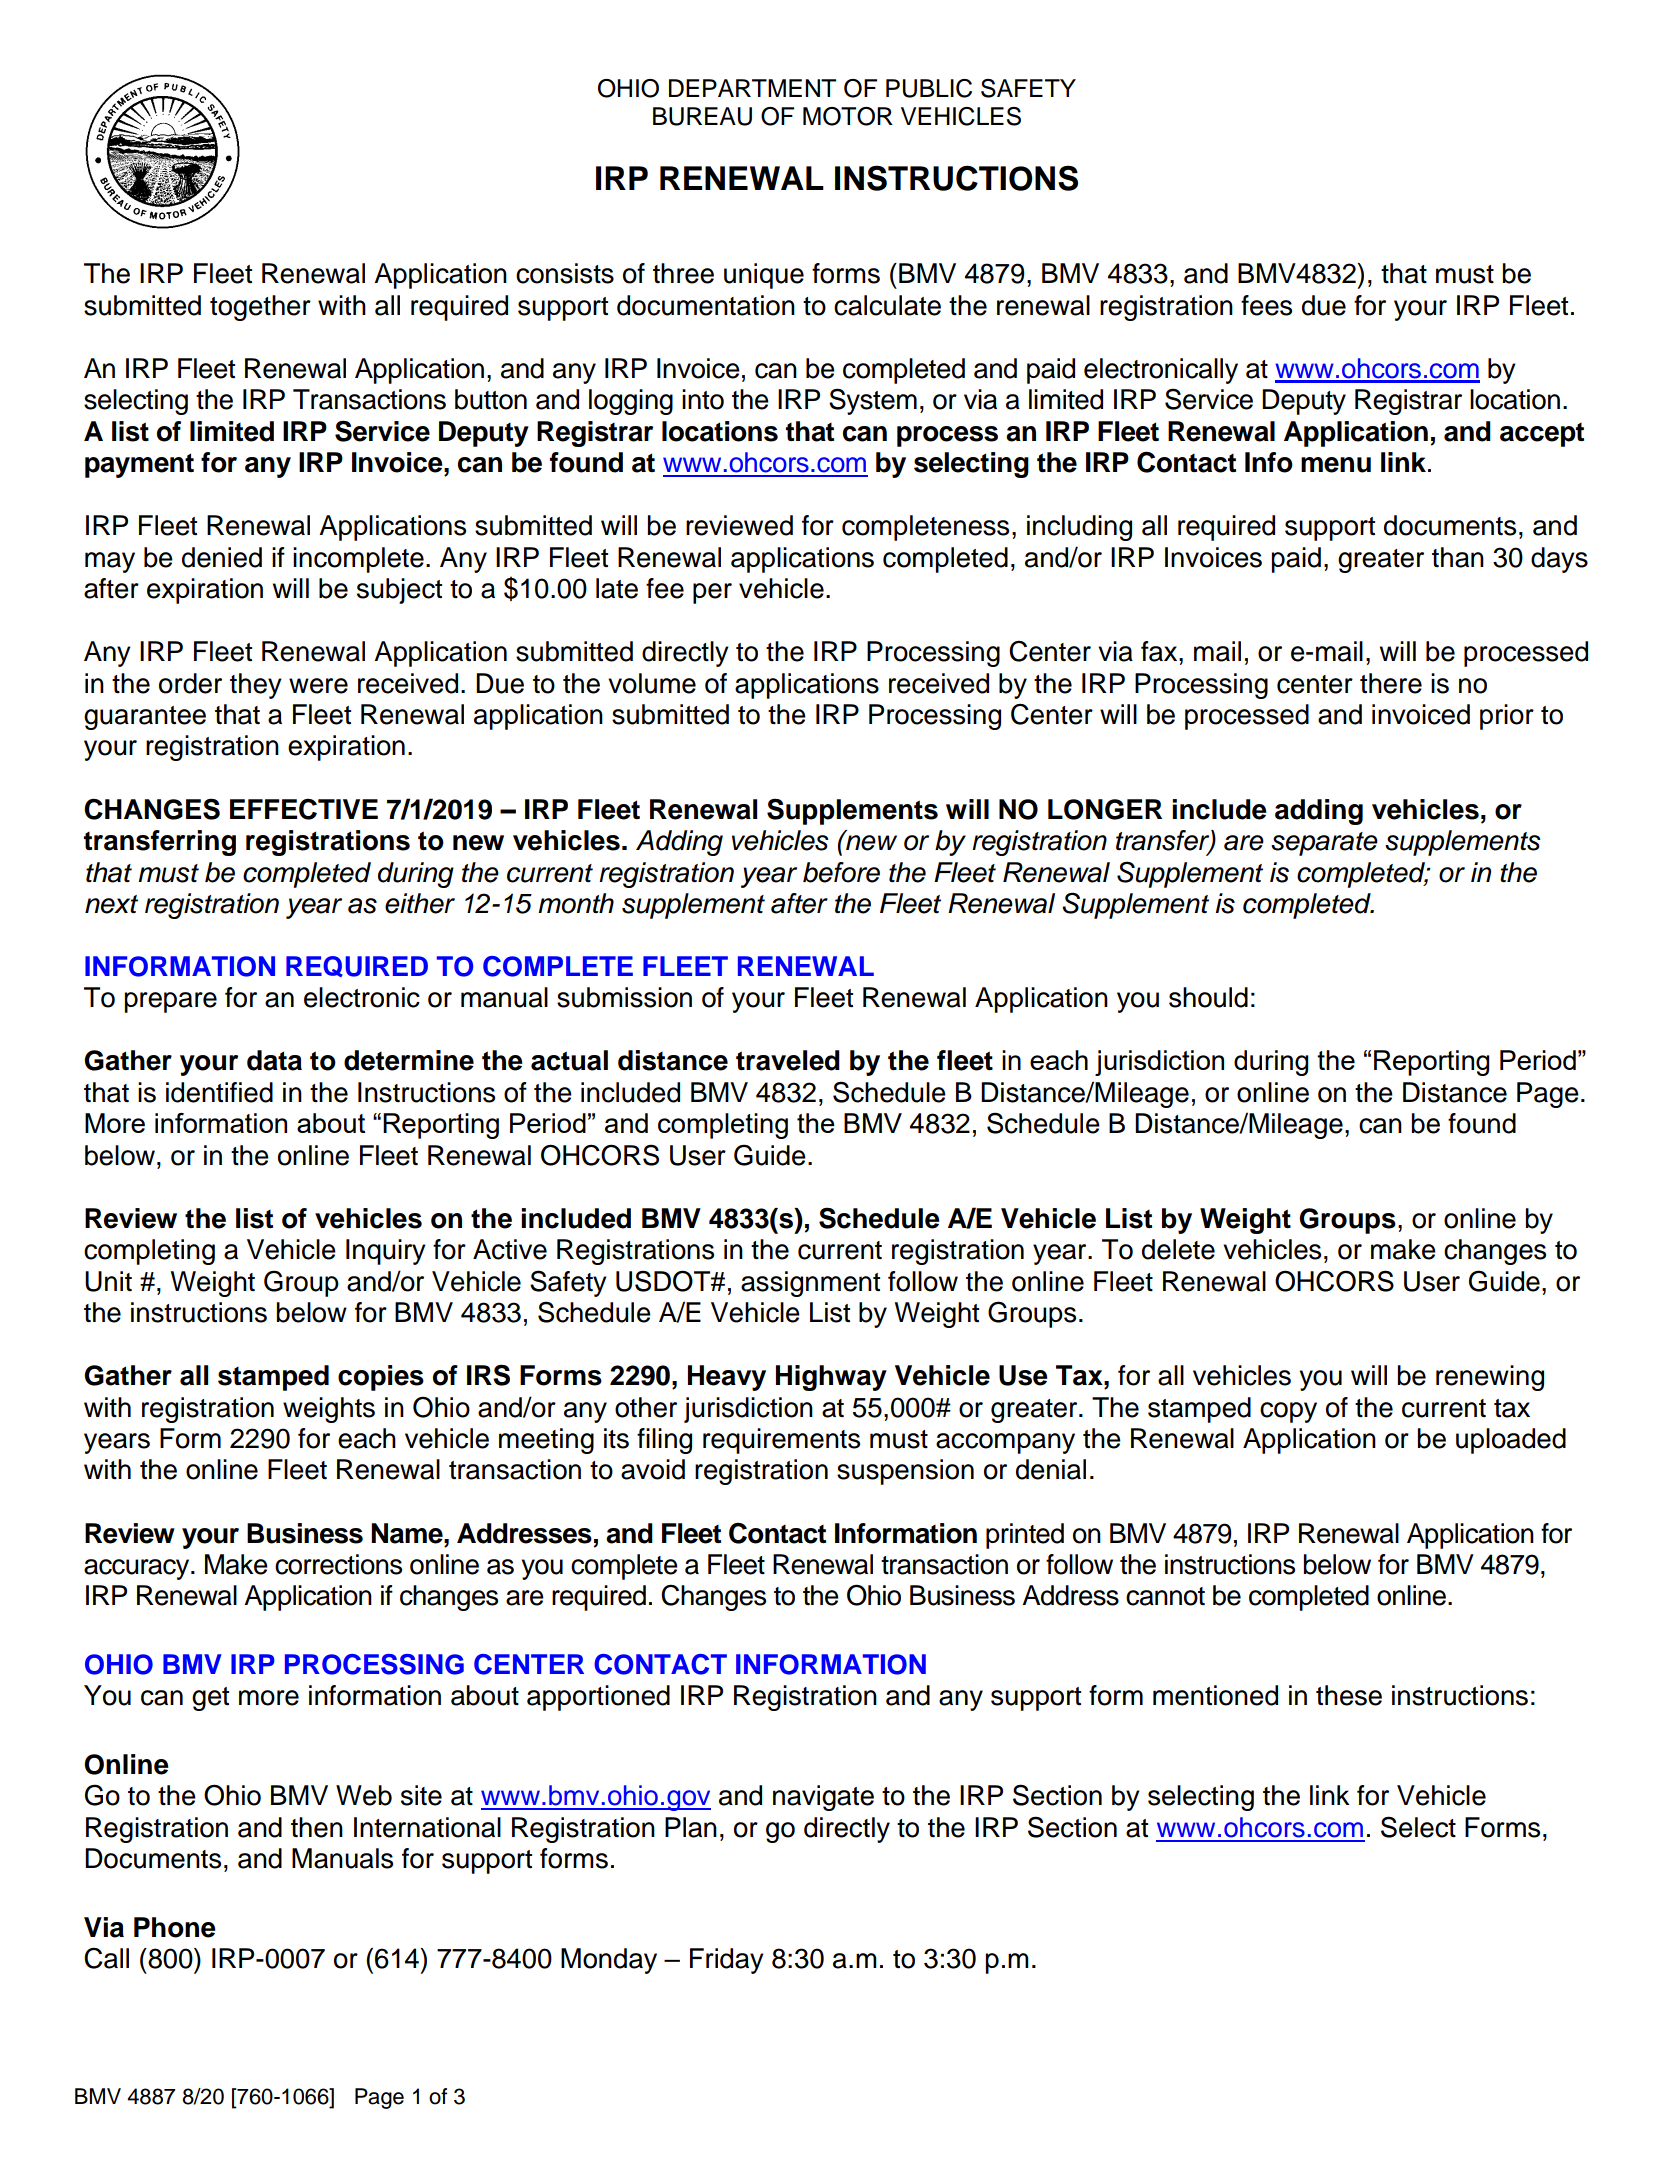 The width and height of the image is (1675, 2168). Describe the element at coordinates (256, 686) in the image. I see `they` at that location.
